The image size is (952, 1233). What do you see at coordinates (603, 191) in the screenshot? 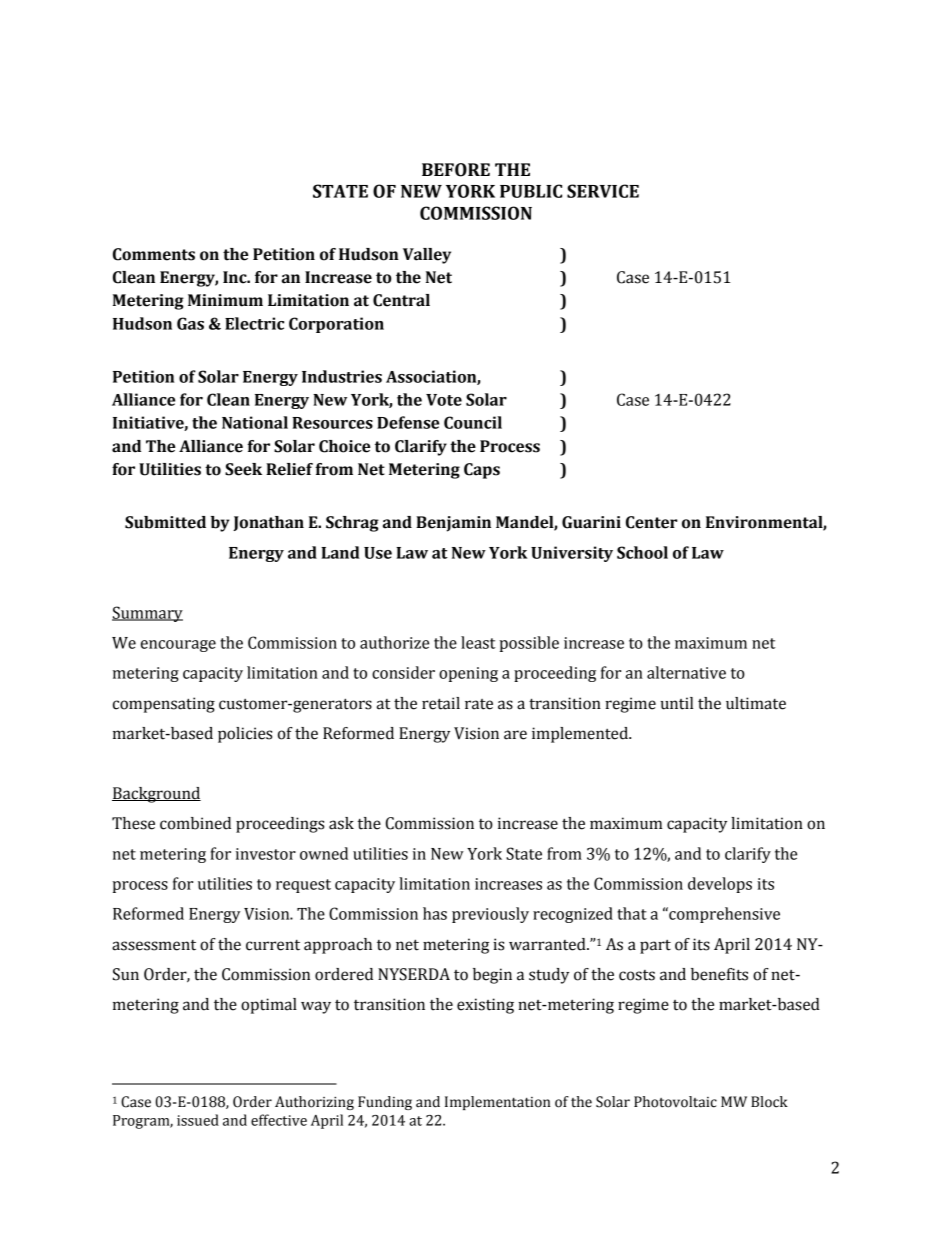
I see `SERVICE` at bounding box center [603, 191].
